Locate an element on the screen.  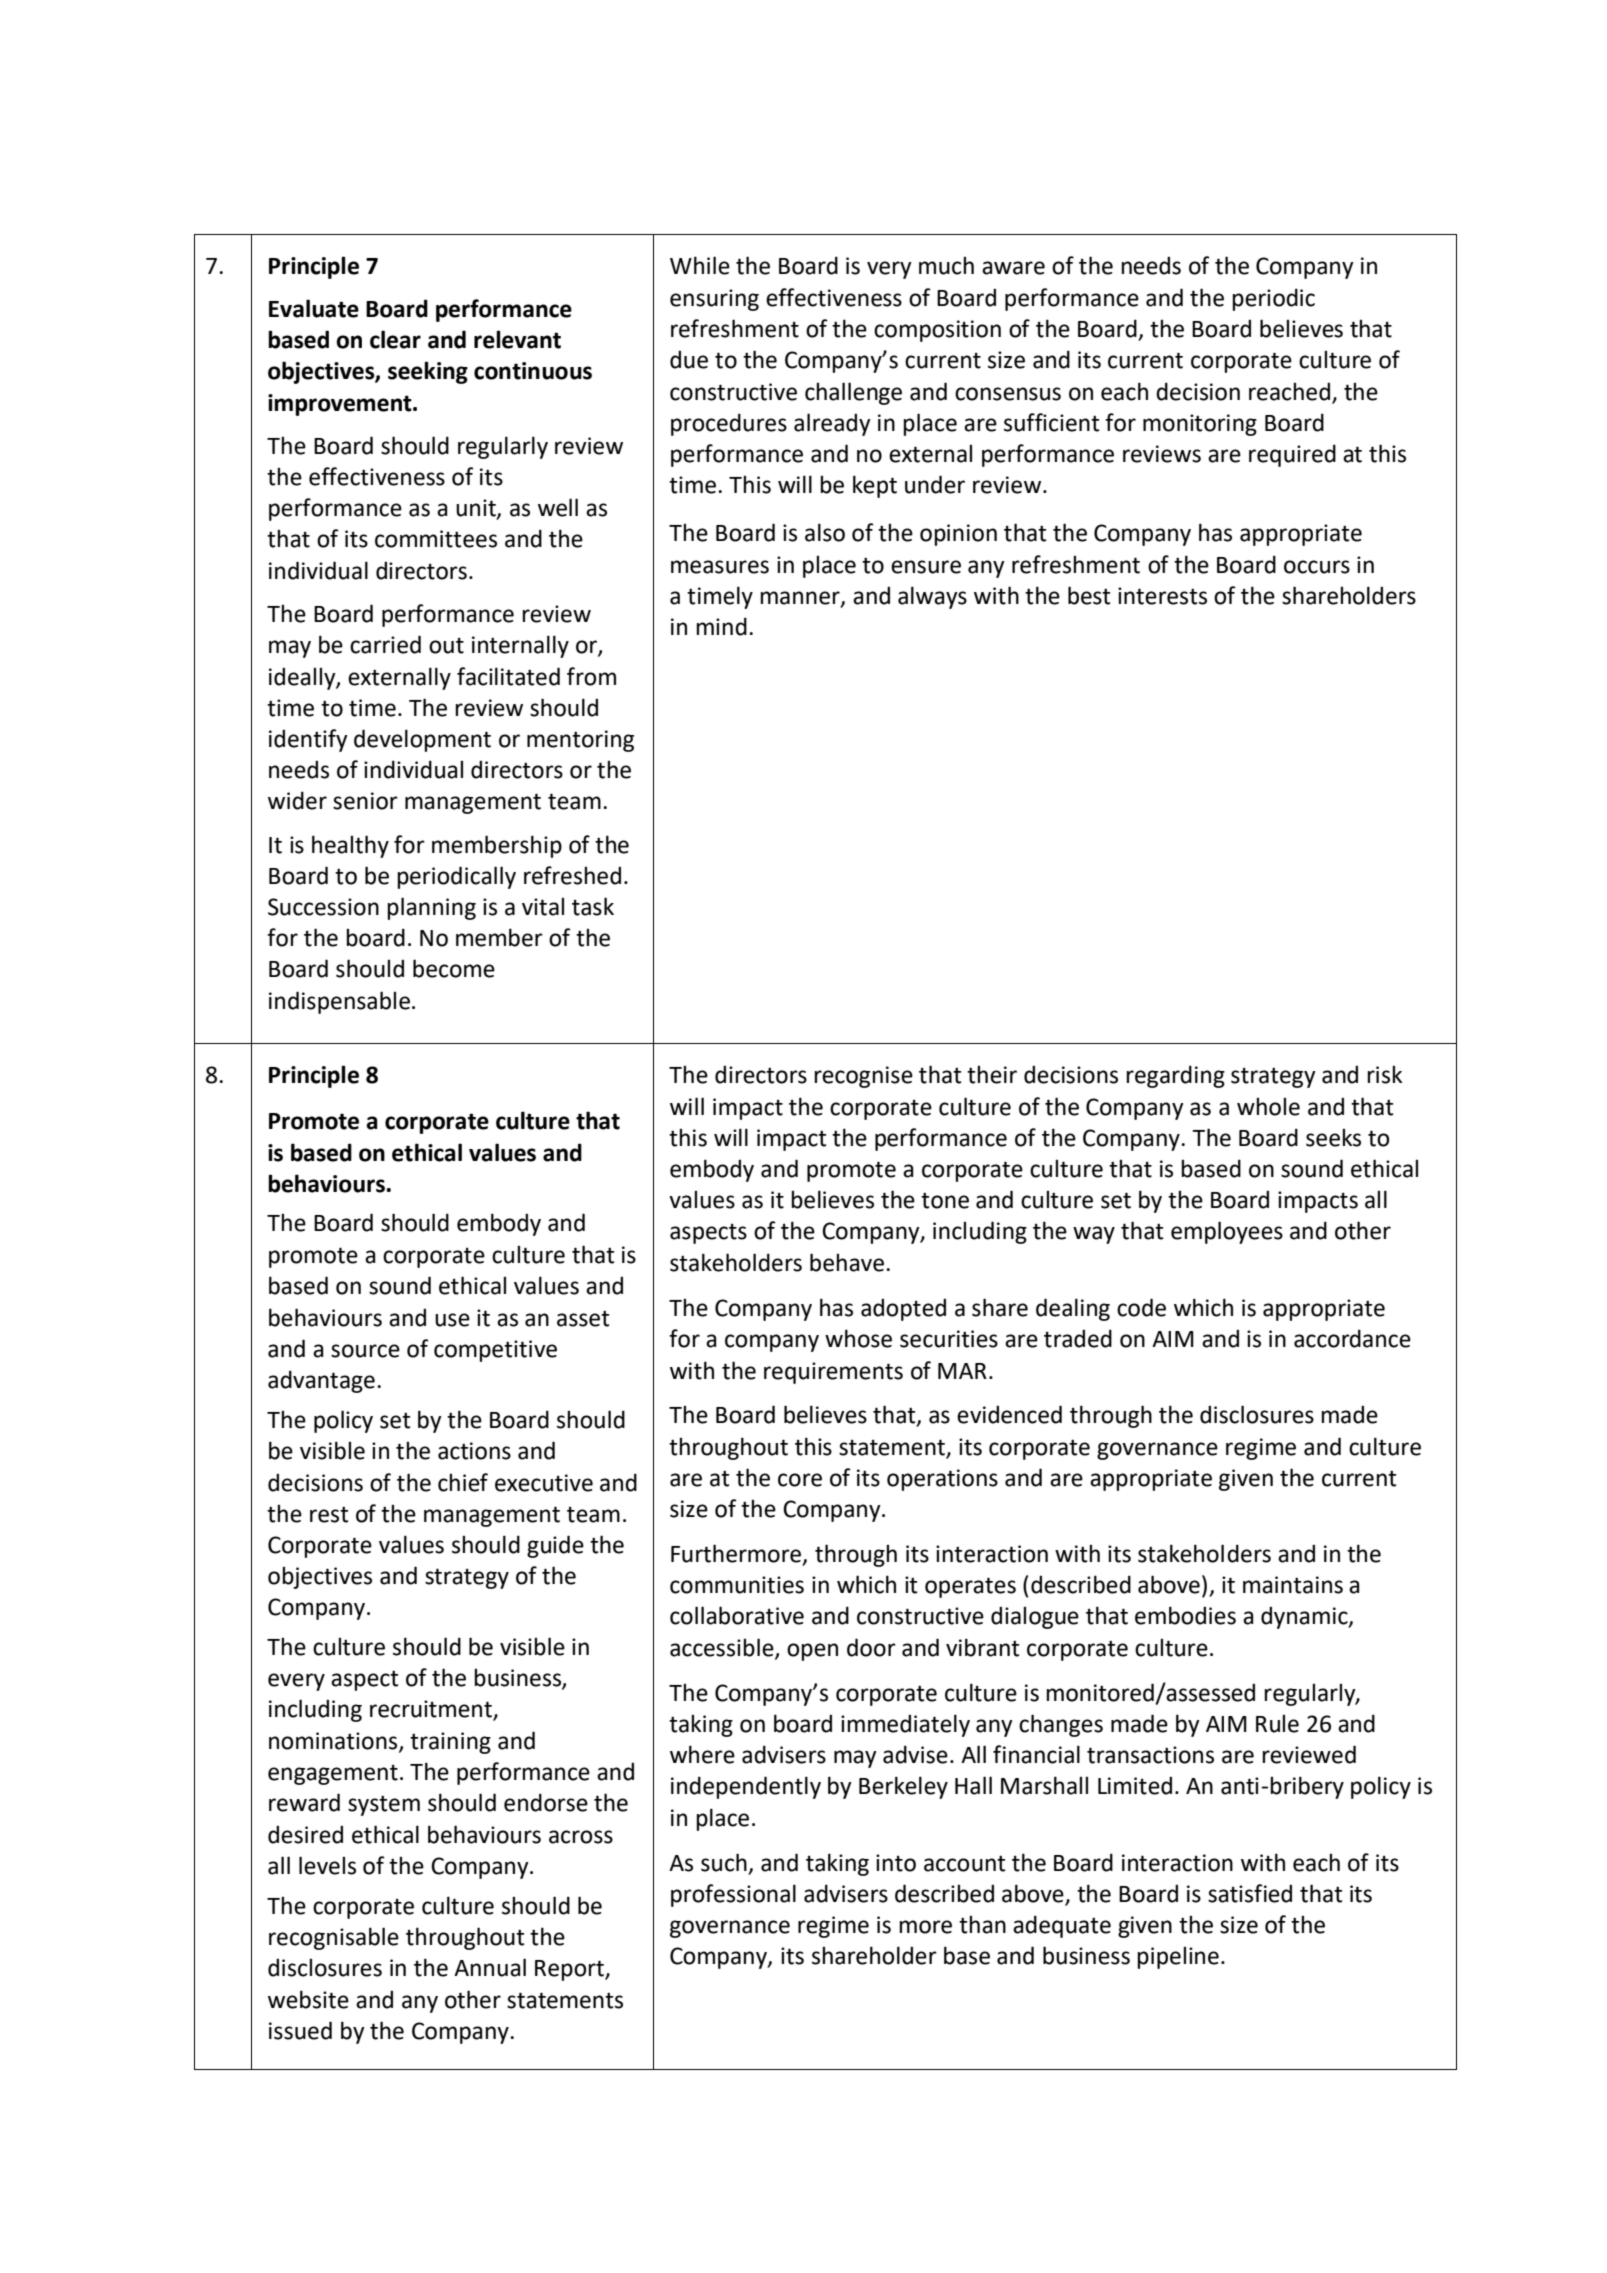
clear is located at coordinates (395, 339).
